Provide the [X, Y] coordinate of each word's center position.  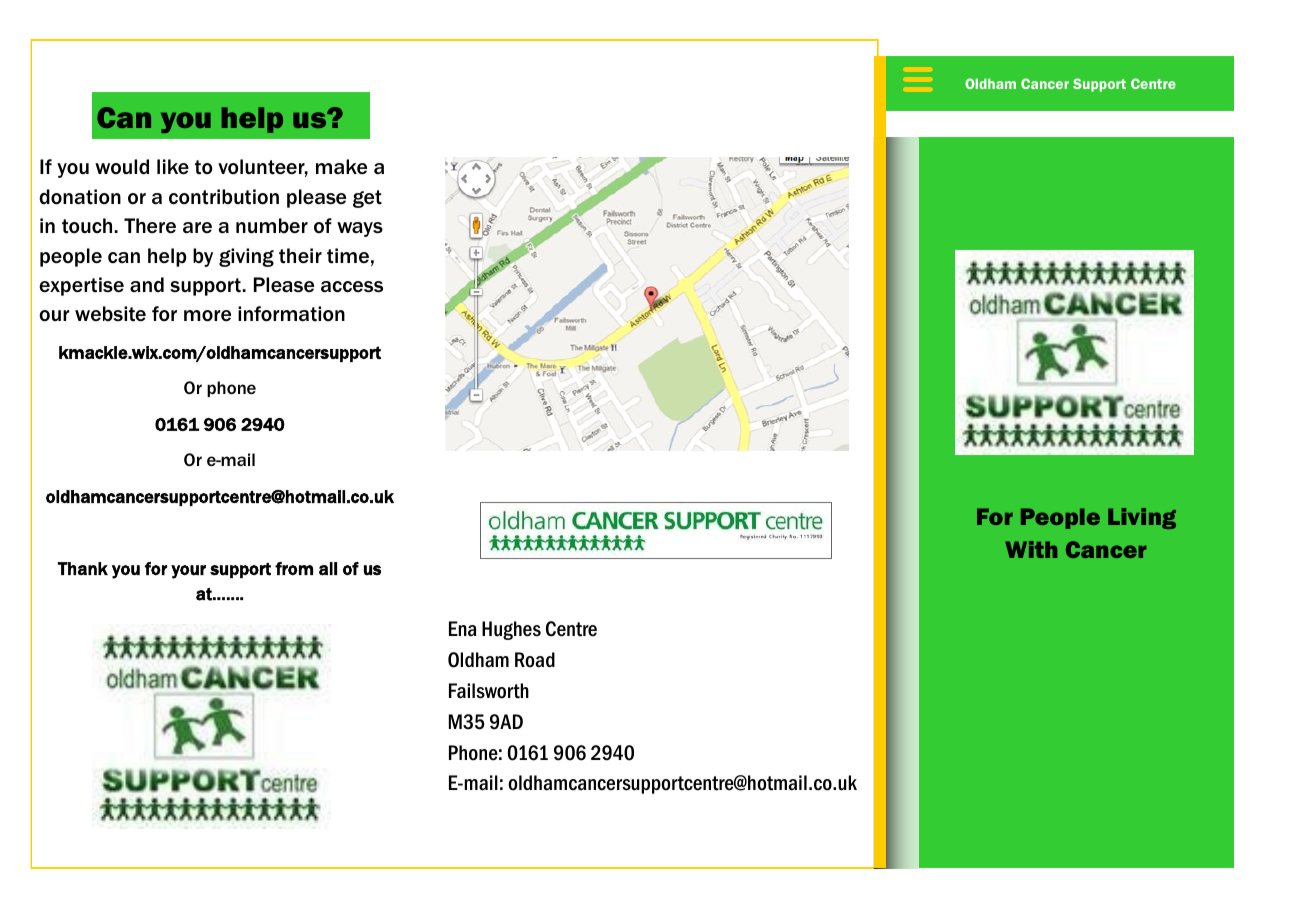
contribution [224, 197]
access [352, 286]
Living [1142, 518]
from [294, 569]
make [341, 166]
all [328, 569]
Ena [462, 629]
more [207, 316]
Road [535, 660]
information [291, 314]
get [367, 199]
